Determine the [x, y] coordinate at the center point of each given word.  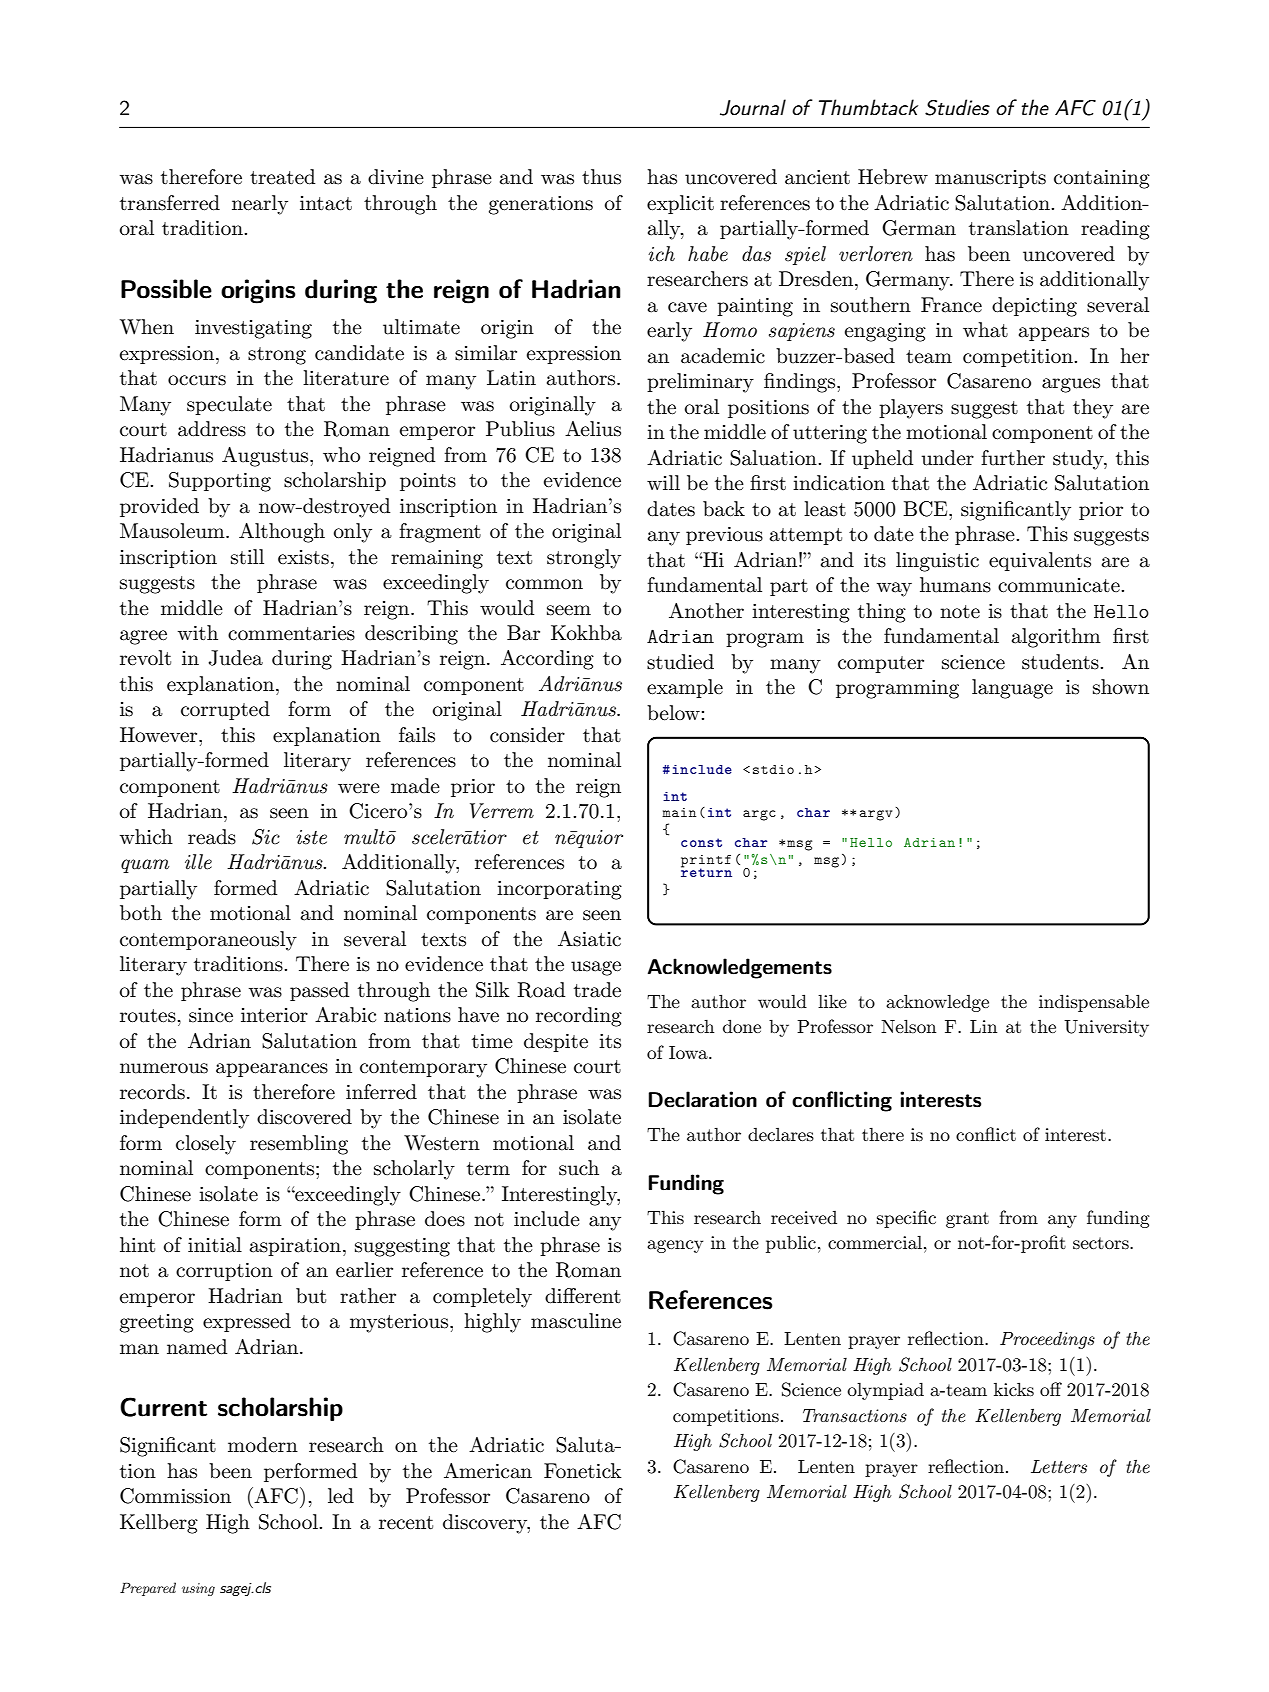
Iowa [689, 1052]
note [960, 611]
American [488, 1471]
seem [569, 610]
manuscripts [990, 179]
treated [282, 177]
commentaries [291, 633]
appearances [272, 1070]
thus [601, 177]
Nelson [908, 1026]
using [198, 1589]
